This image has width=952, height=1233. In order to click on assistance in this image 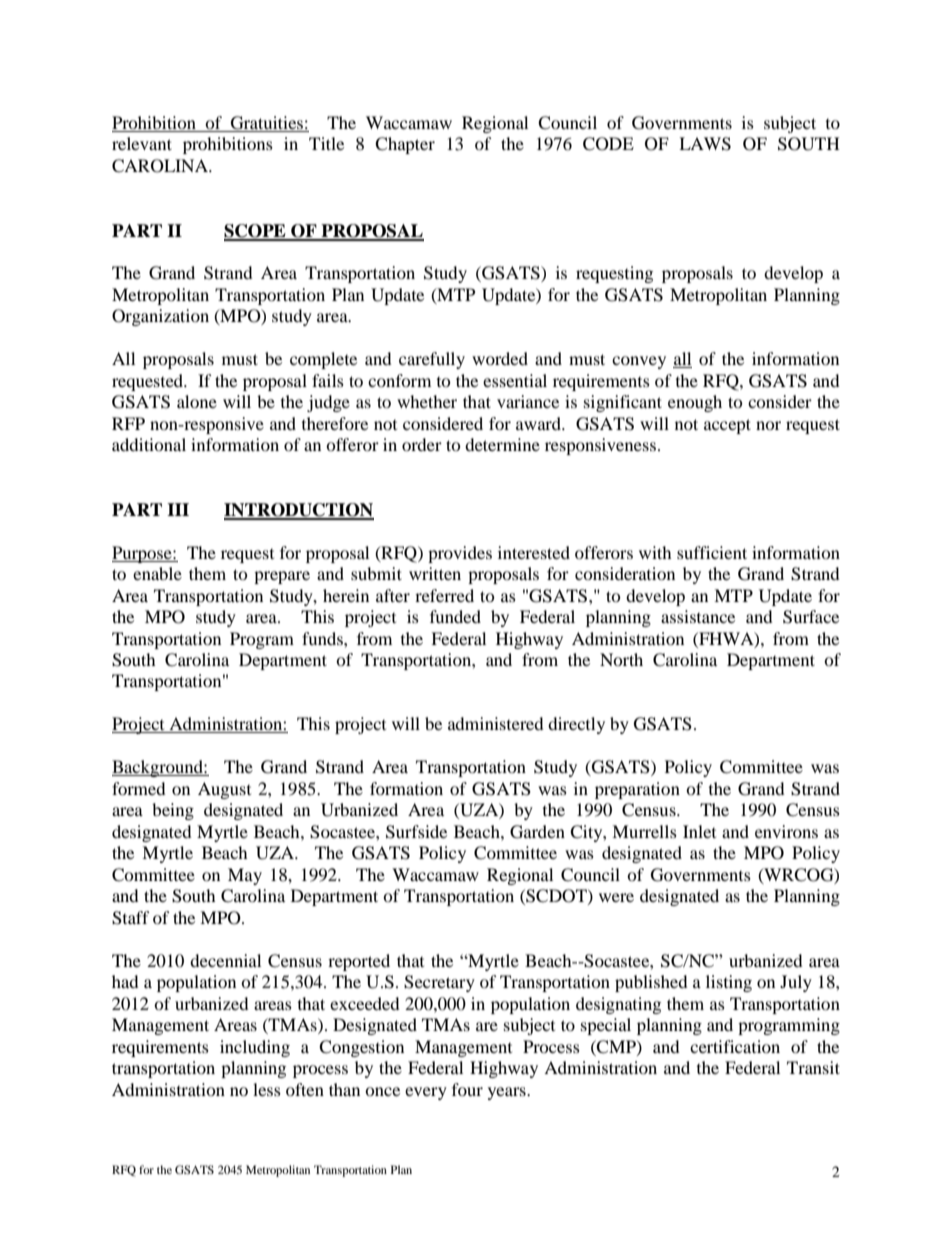, I will do `click(698, 616)`.
